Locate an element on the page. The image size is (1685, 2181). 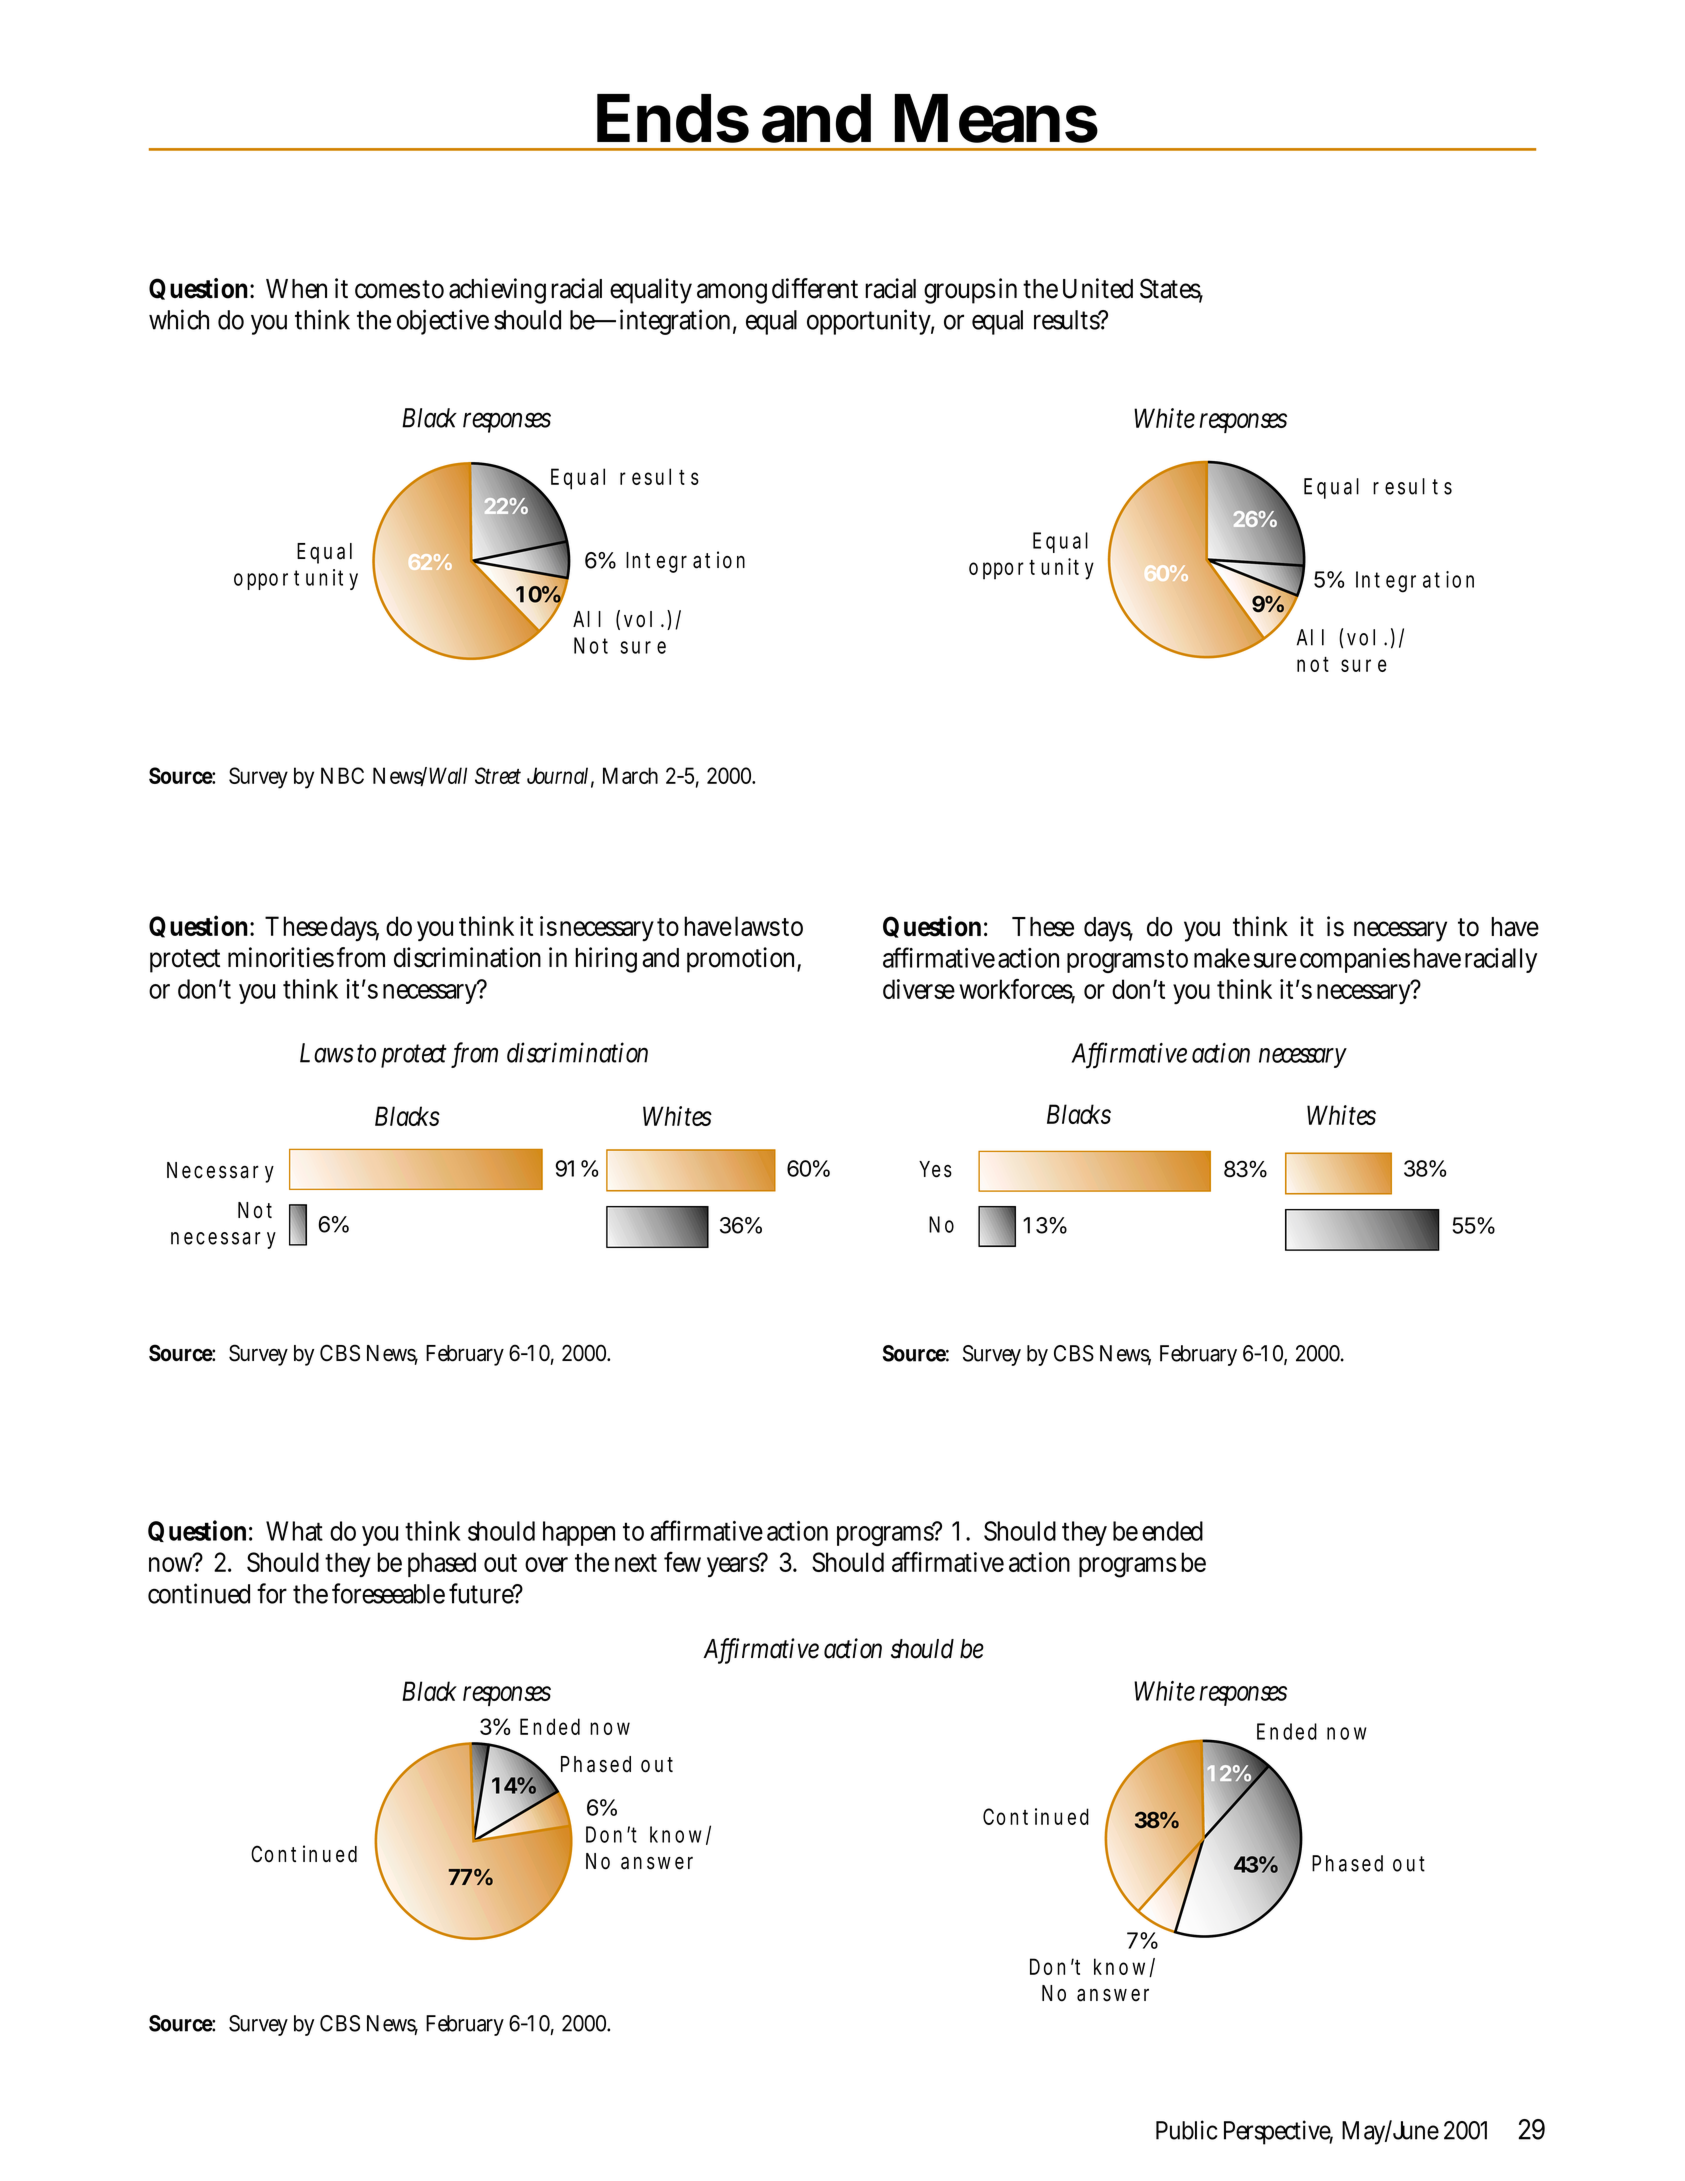
minorities is located at coordinates (281, 957).
